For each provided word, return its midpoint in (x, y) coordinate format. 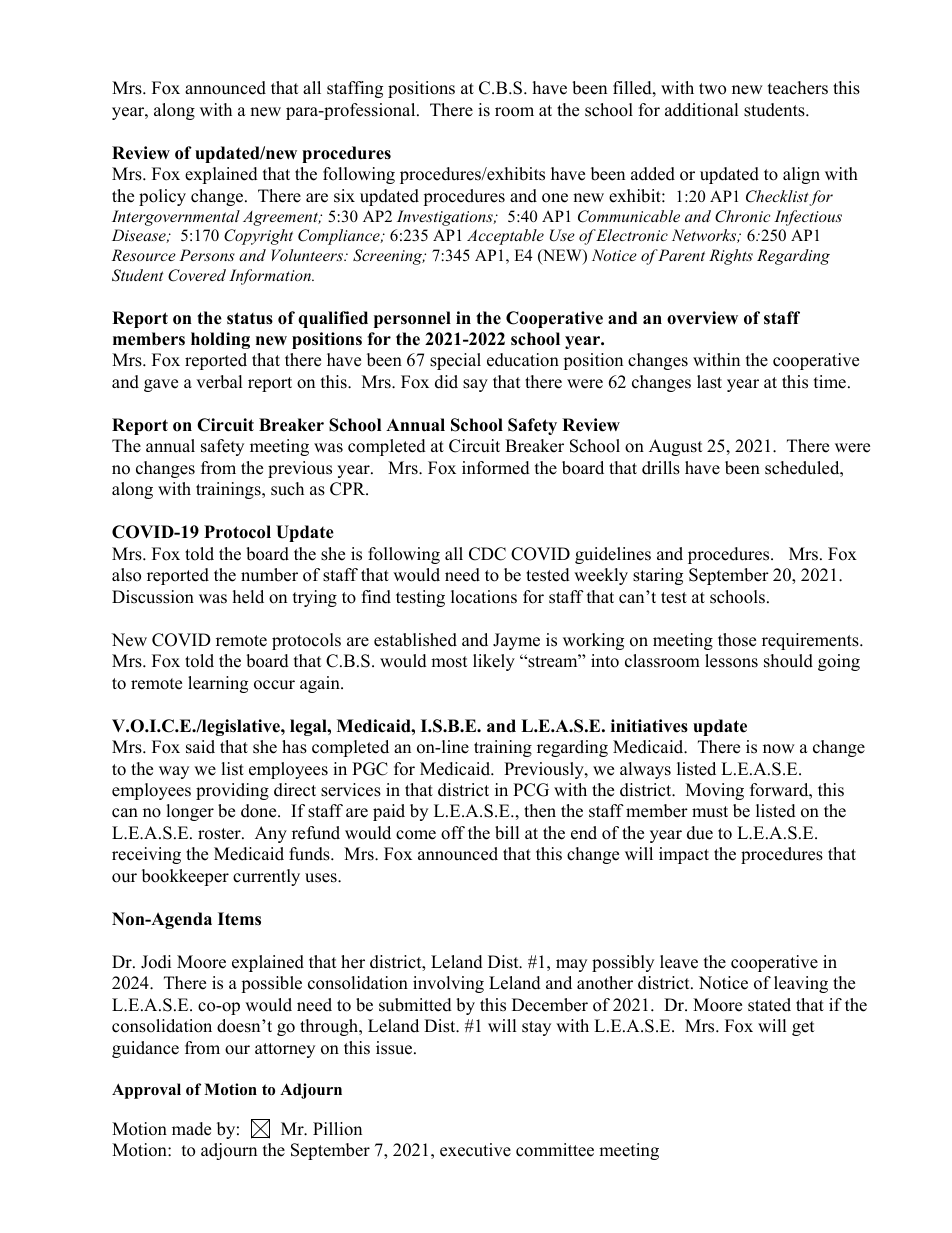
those (737, 640)
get (803, 1028)
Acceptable (505, 237)
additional (702, 110)
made (191, 1129)
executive (475, 1150)
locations (484, 597)
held (248, 597)
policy (162, 197)
